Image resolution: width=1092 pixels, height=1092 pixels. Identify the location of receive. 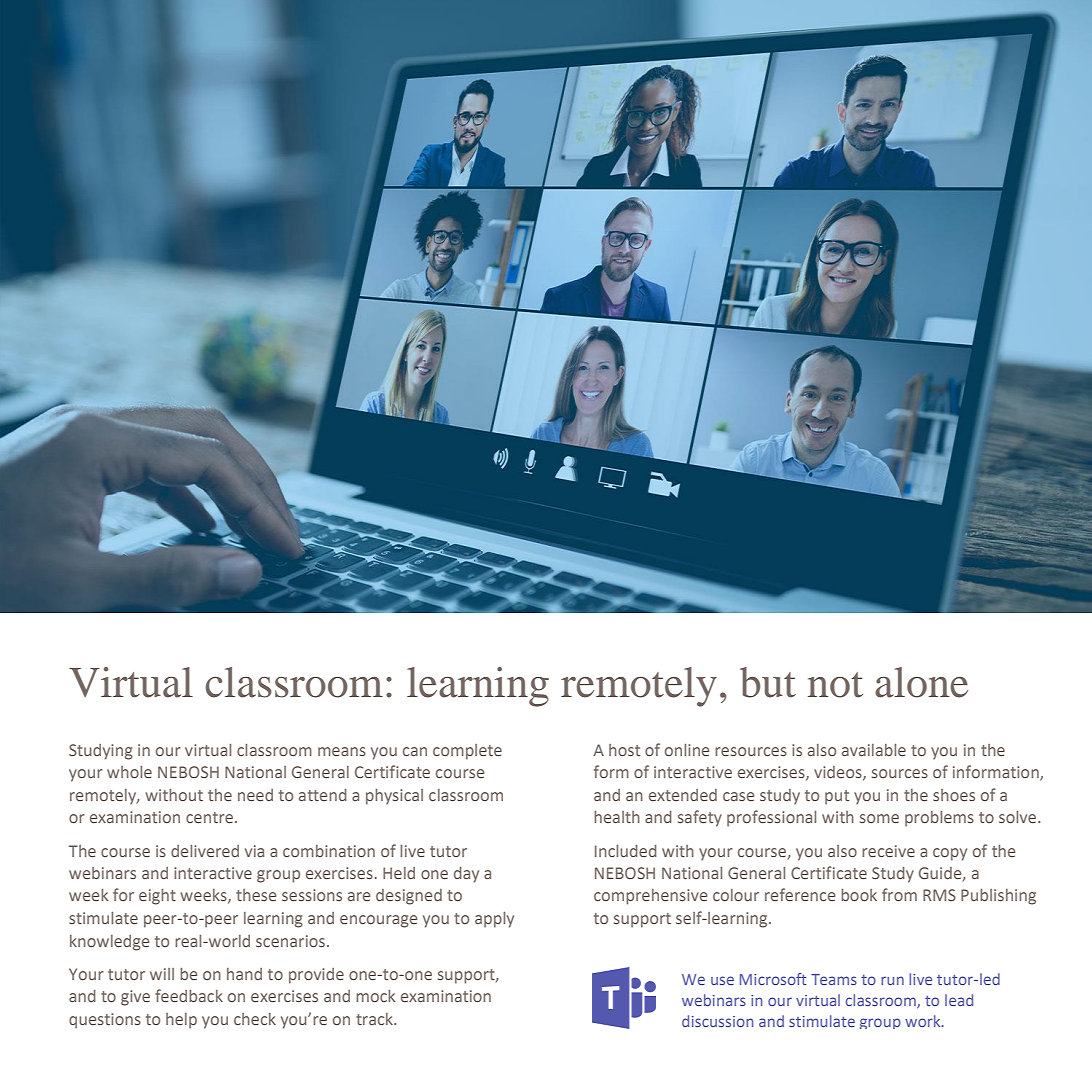
(888, 851).
